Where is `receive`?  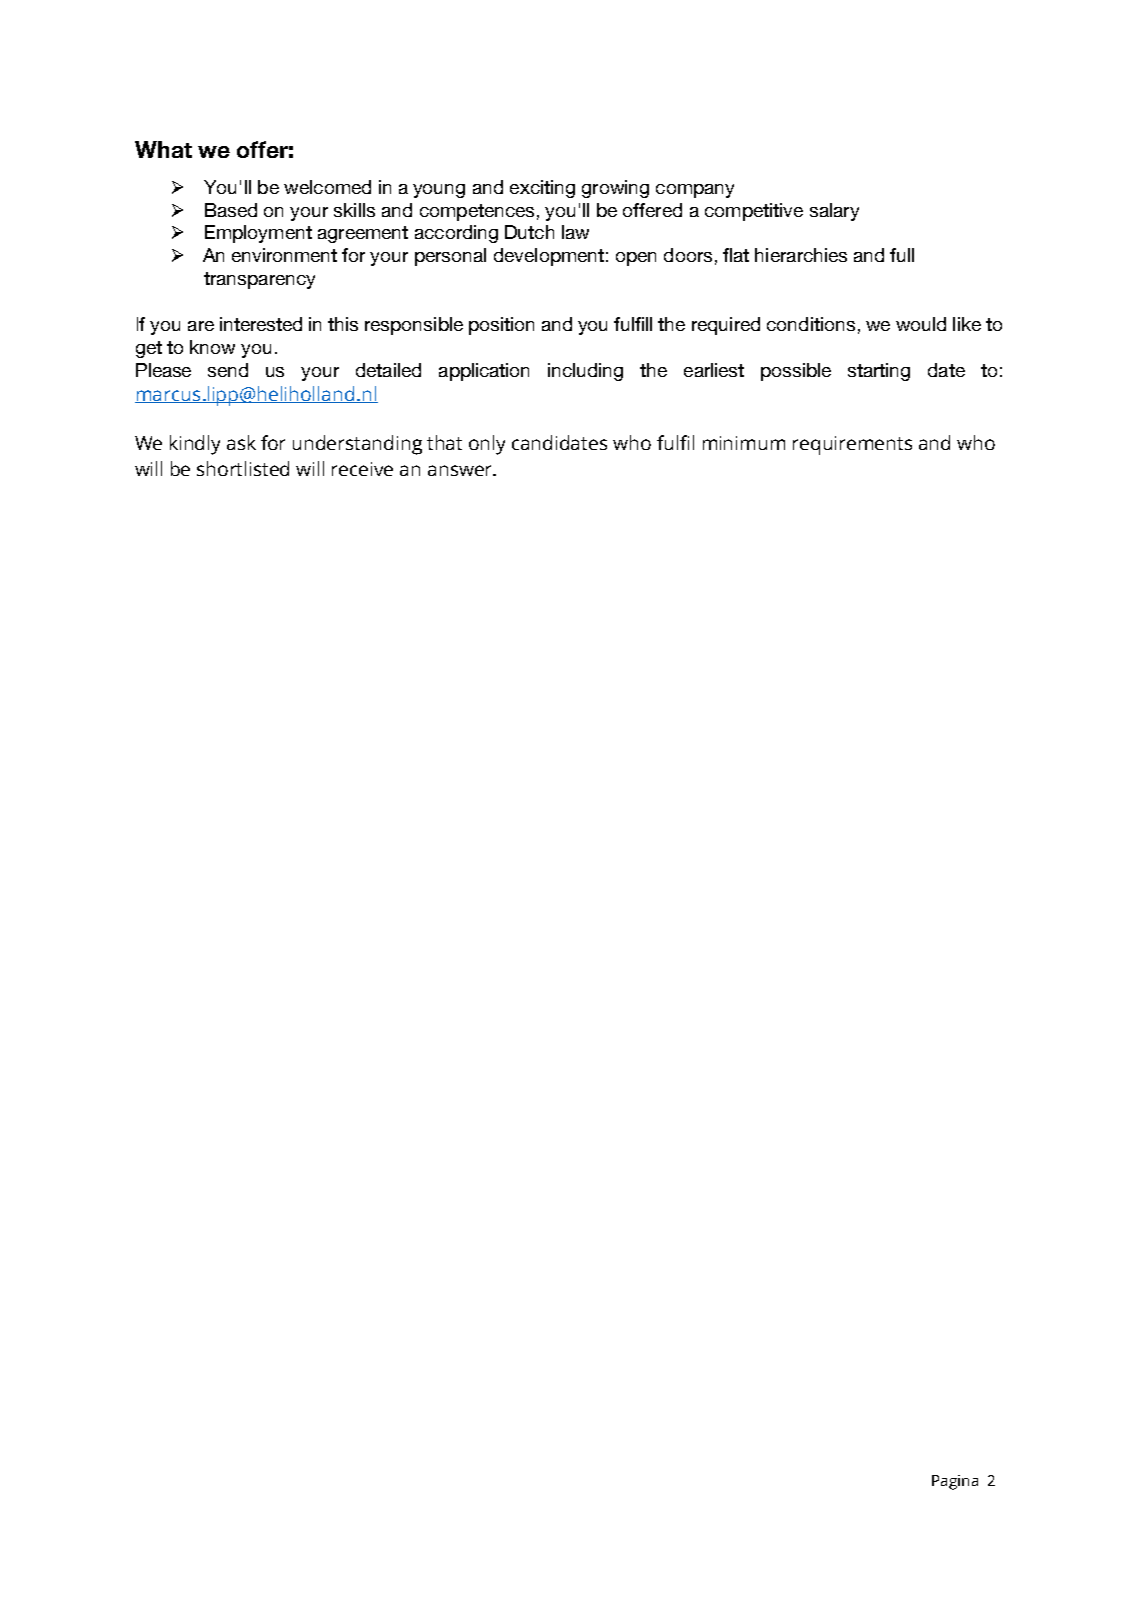 receive is located at coordinates (362, 469).
